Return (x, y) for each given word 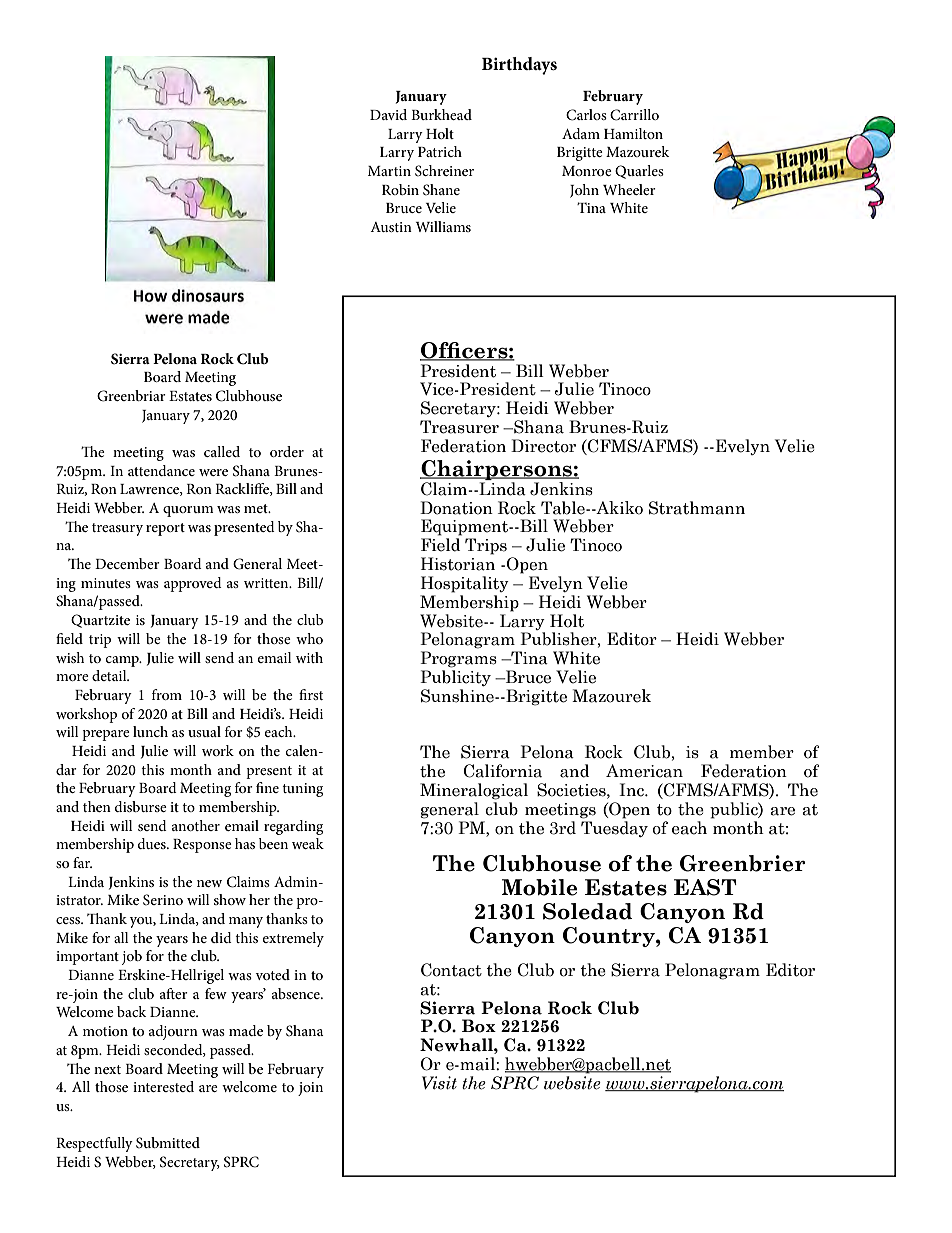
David (388, 114)
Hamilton (633, 133)
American (644, 771)
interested (163, 1086)
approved (193, 584)
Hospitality (465, 584)
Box (479, 1026)
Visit (439, 1083)
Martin (389, 171)
